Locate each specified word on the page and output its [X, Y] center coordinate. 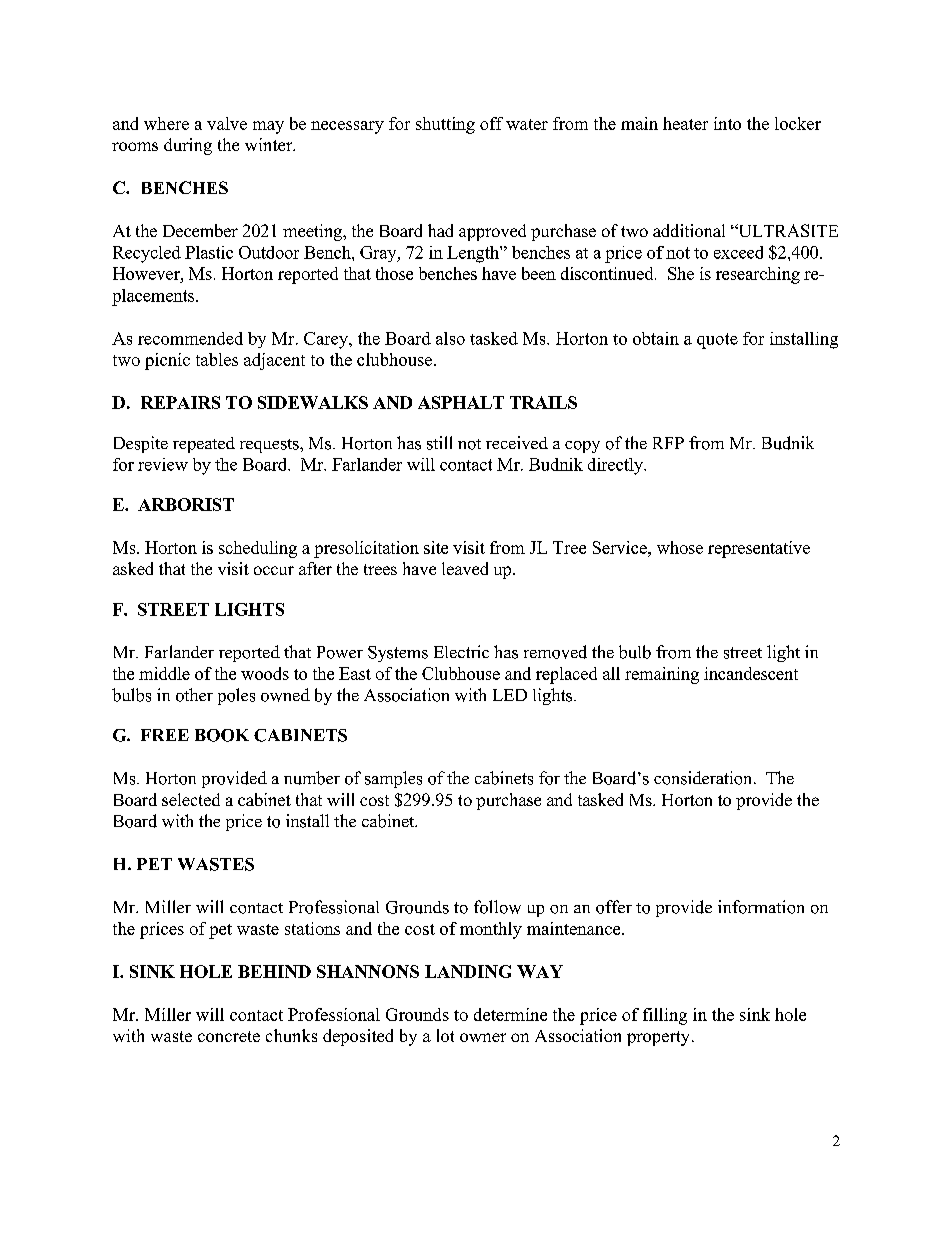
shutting [445, 125]
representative [759, 549]
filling [665, 1016]
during [188, 146]
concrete [229, 1036]
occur [274, 570]
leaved [465, 568]
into [727, 123]
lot [445, 1035]
